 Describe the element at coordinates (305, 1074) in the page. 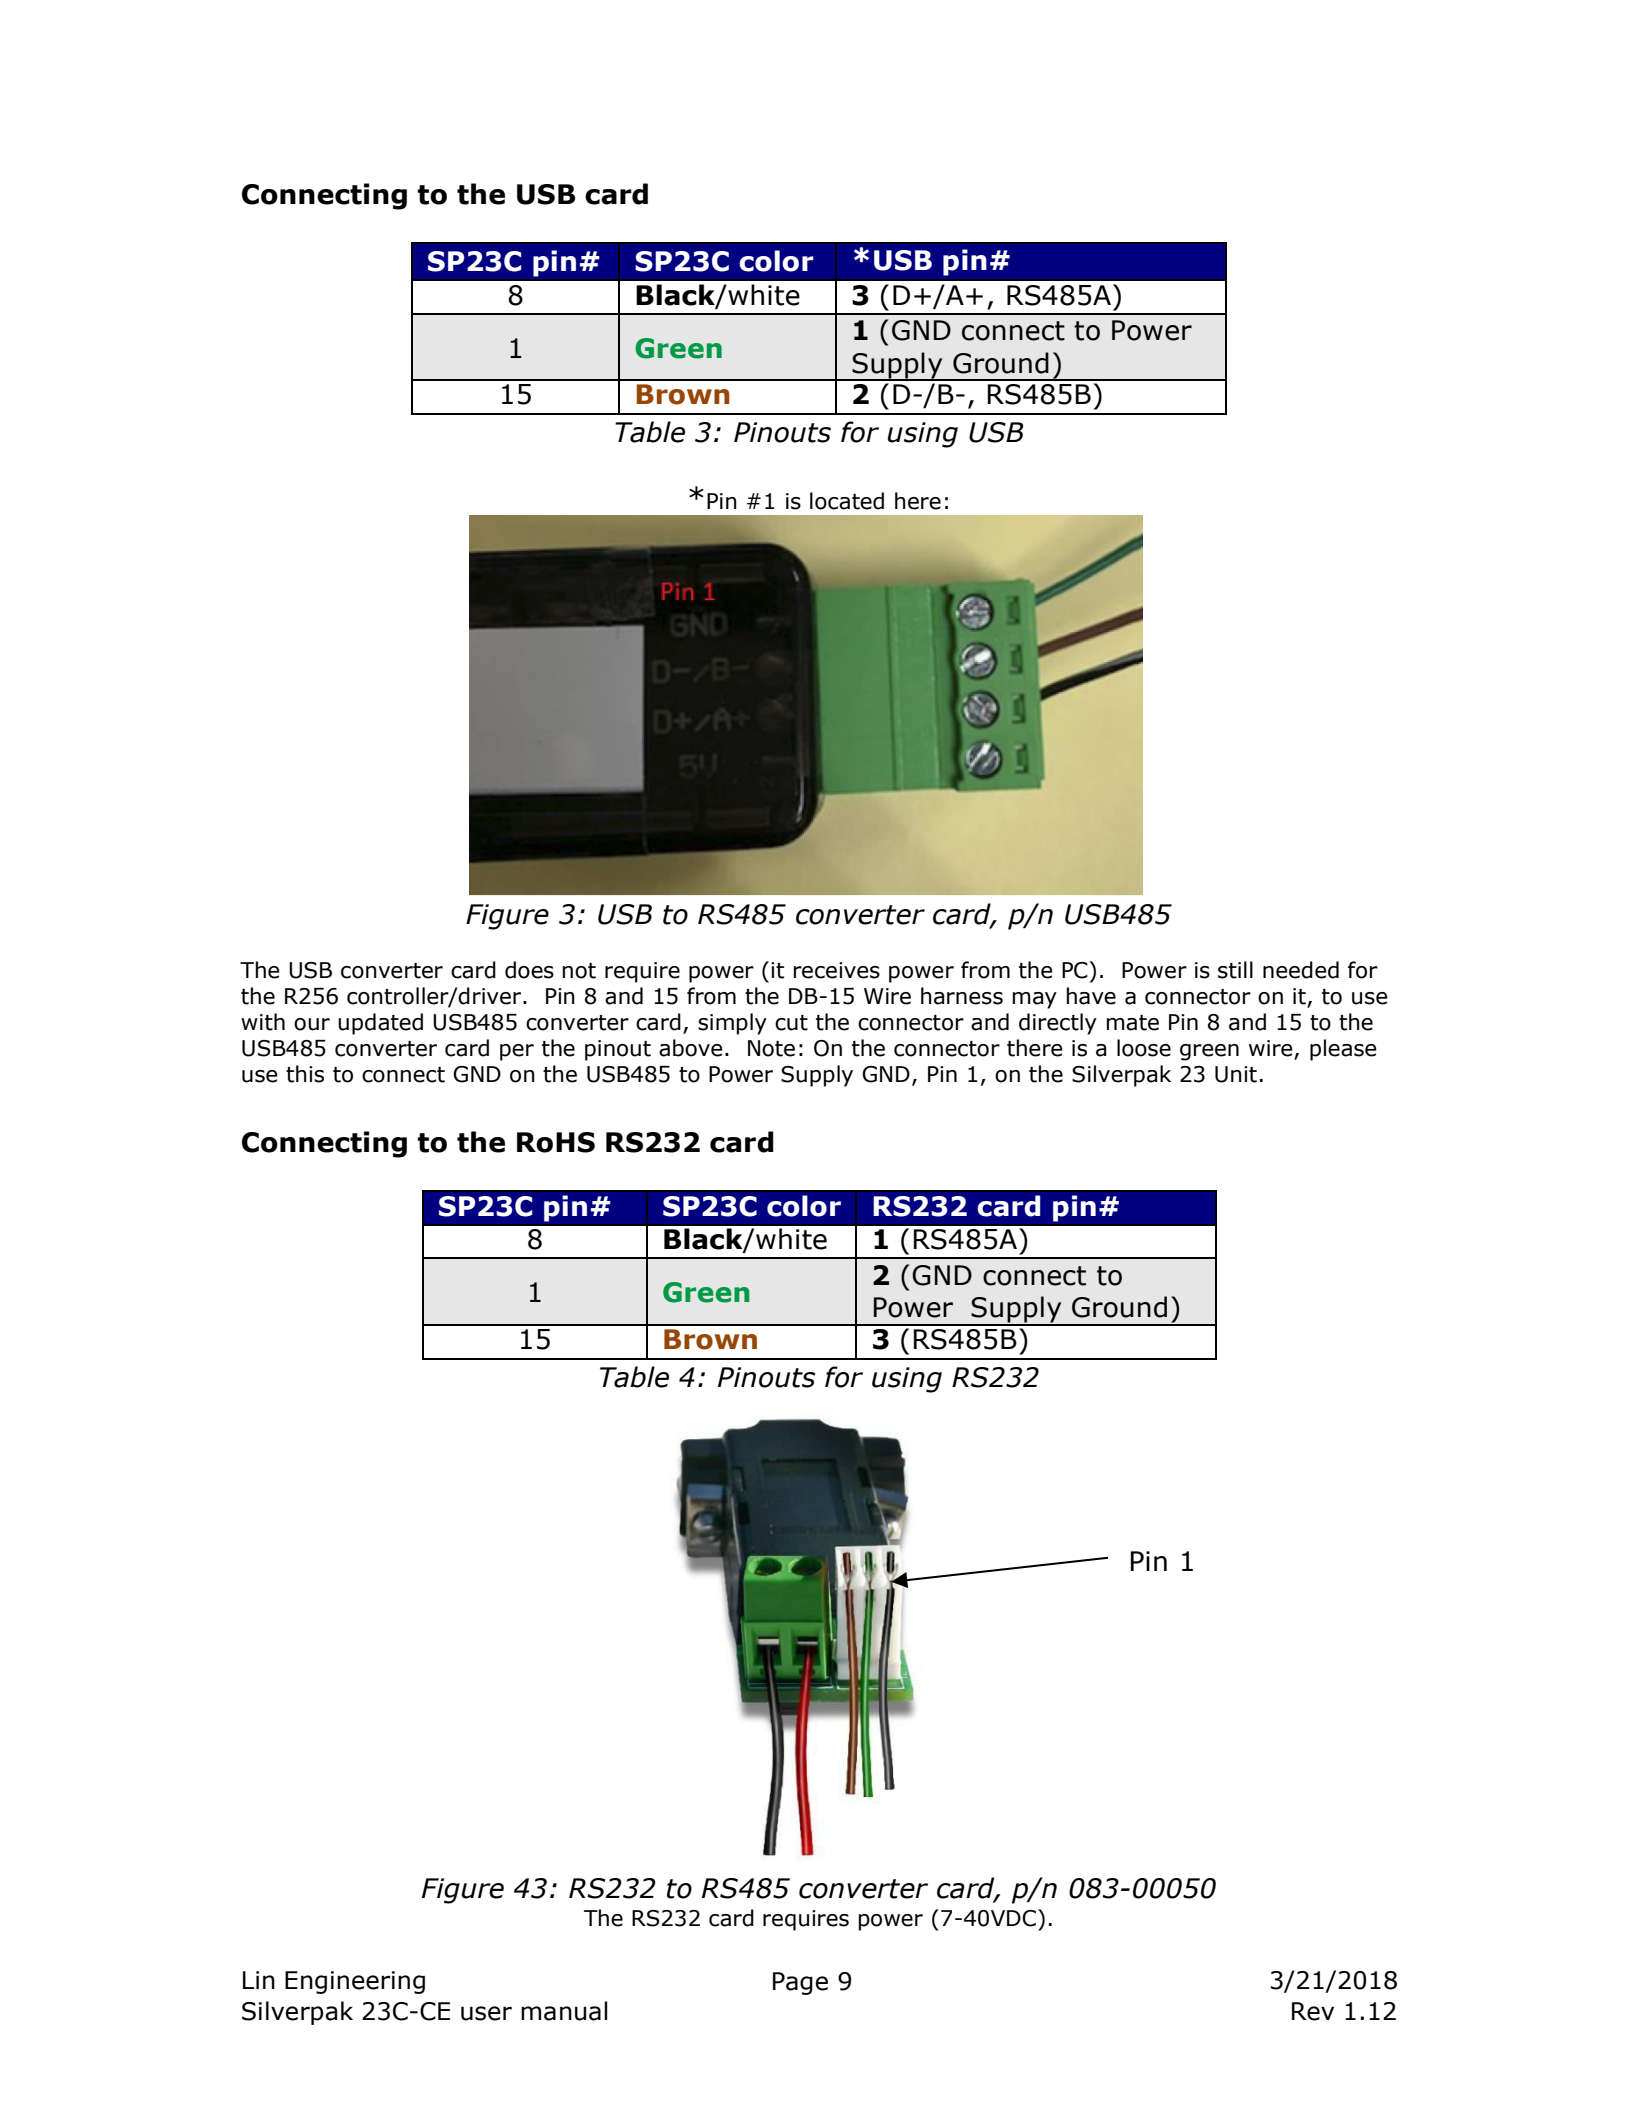

I see `this` at that location.
